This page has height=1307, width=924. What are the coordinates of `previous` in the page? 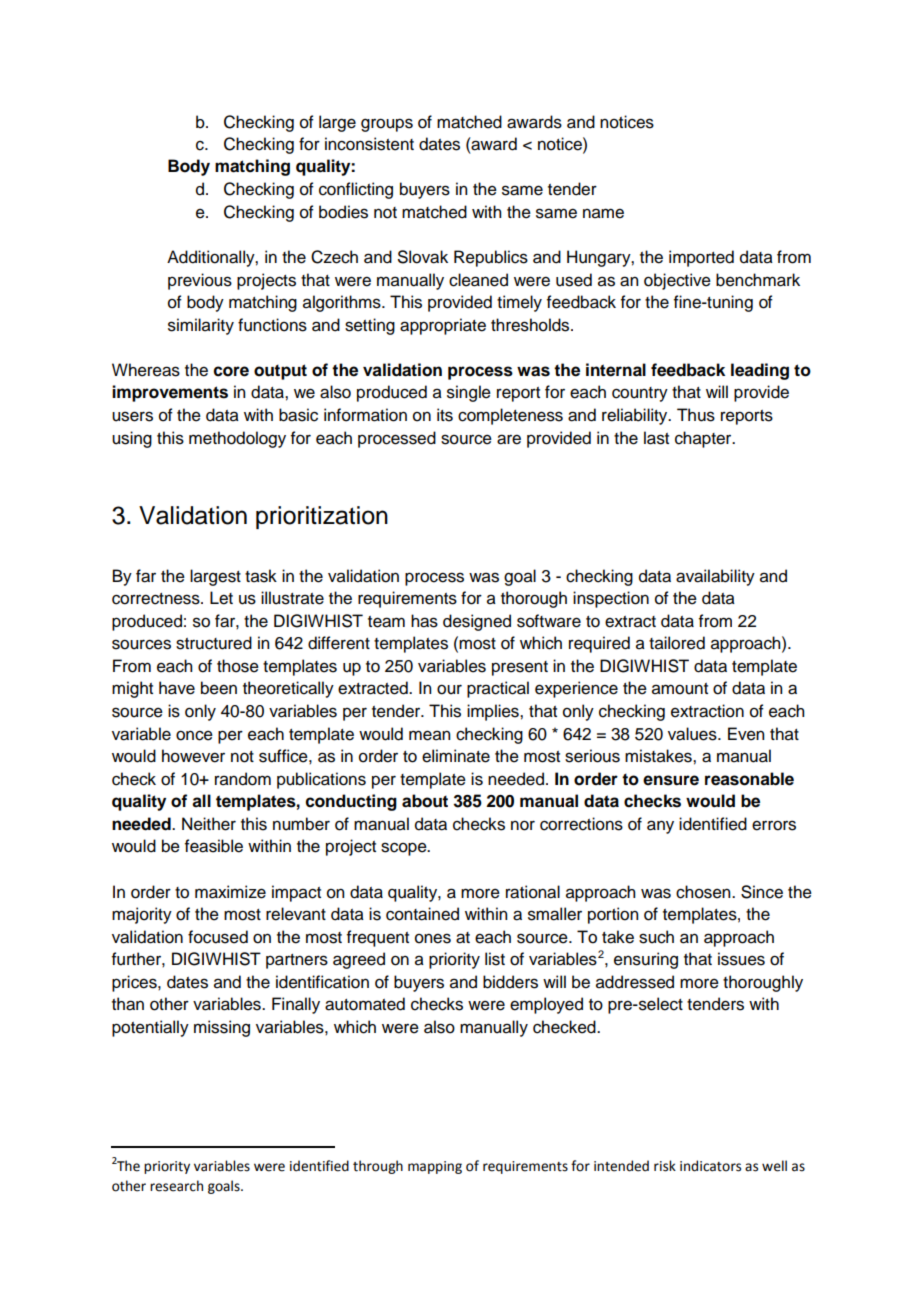 It's located at (200, 281).
